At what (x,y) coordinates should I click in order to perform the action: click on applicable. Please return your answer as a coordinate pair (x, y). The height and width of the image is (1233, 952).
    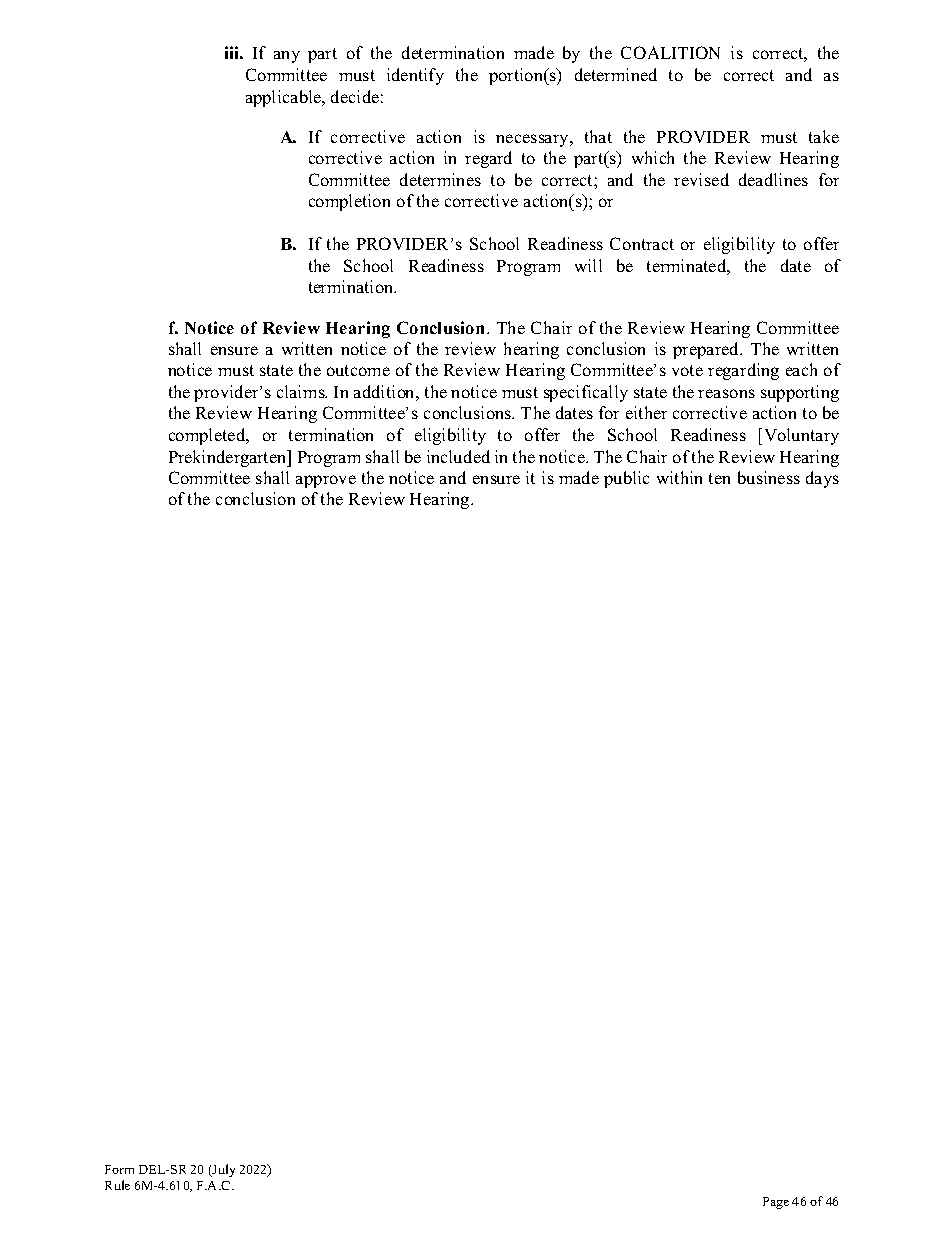
    Looking at the image, I should click on (285, 98).
